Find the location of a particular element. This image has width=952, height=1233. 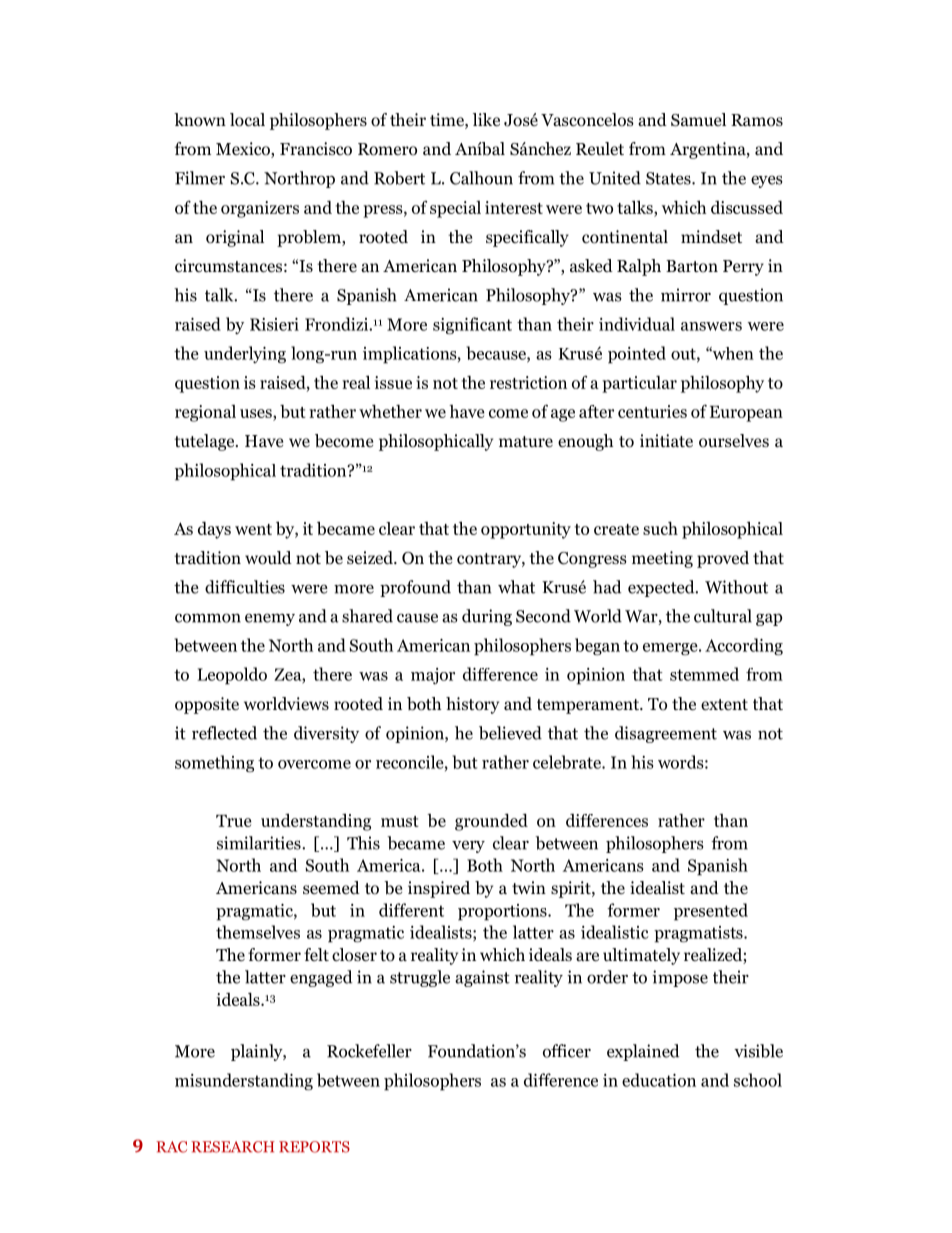

presented is located at coordinates (711, 912).
